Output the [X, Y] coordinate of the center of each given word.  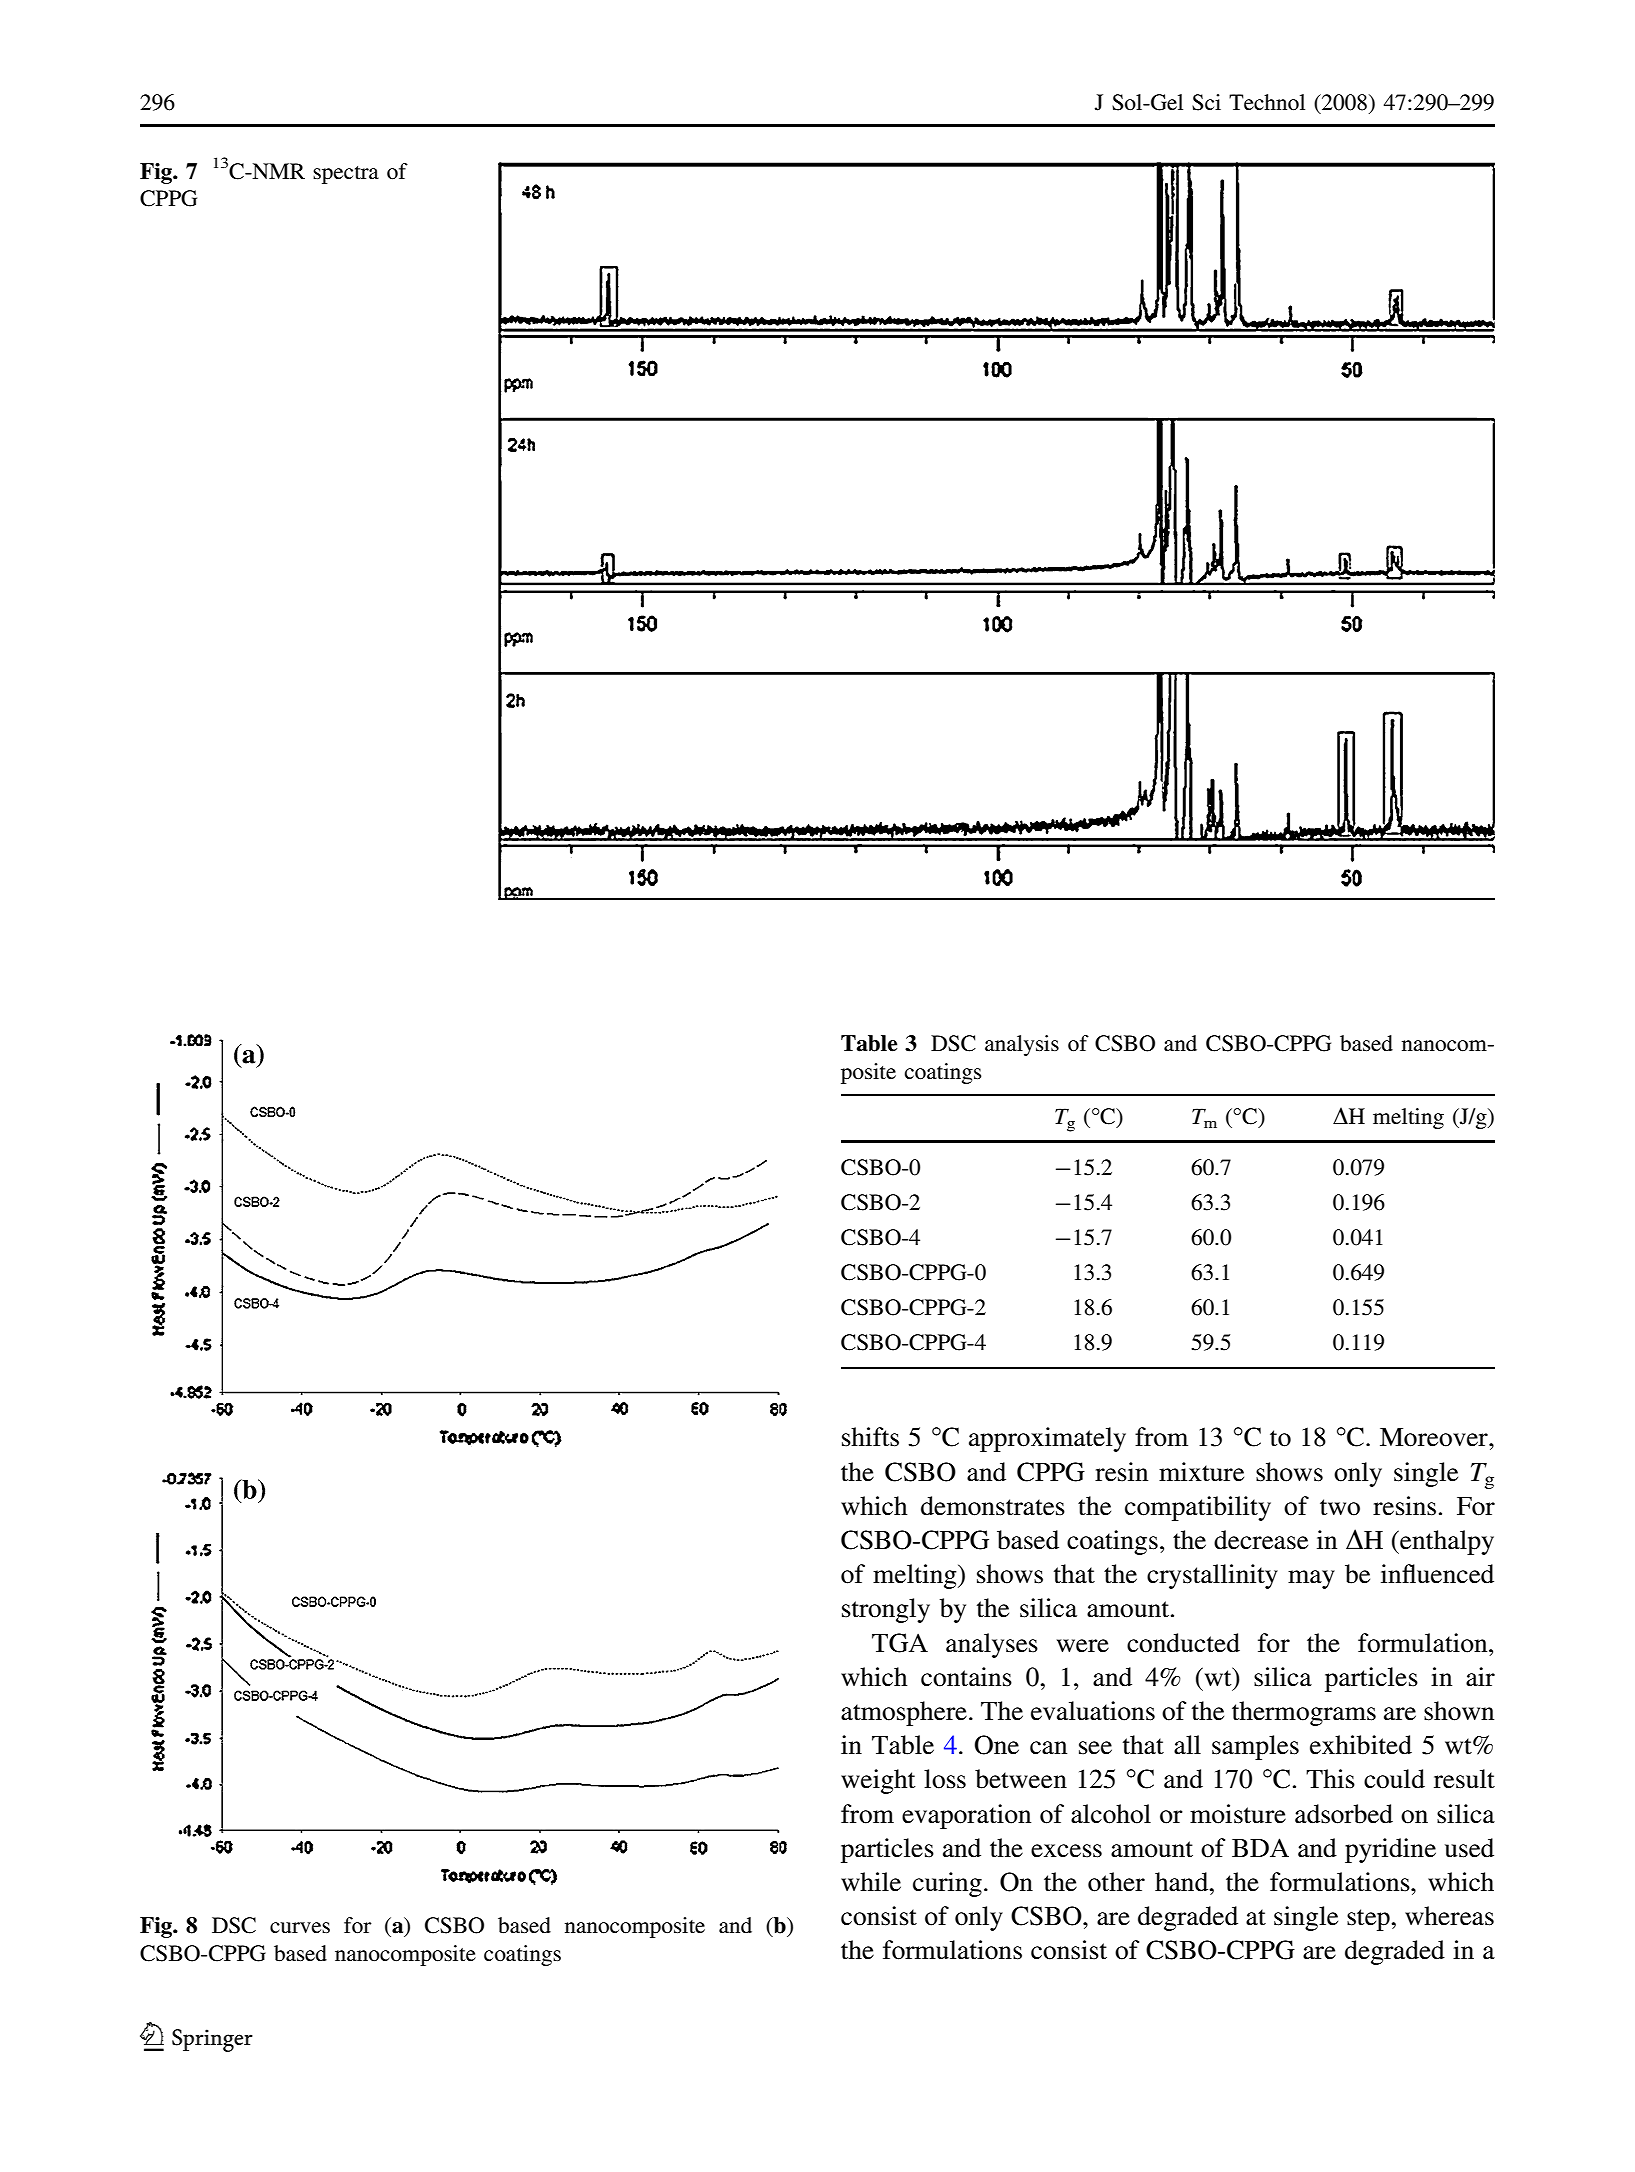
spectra [346, 175]
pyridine [1390, 1850]
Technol [1267, 102]
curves [300, 1927]
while [871, 1882]
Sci [1206, 102]
